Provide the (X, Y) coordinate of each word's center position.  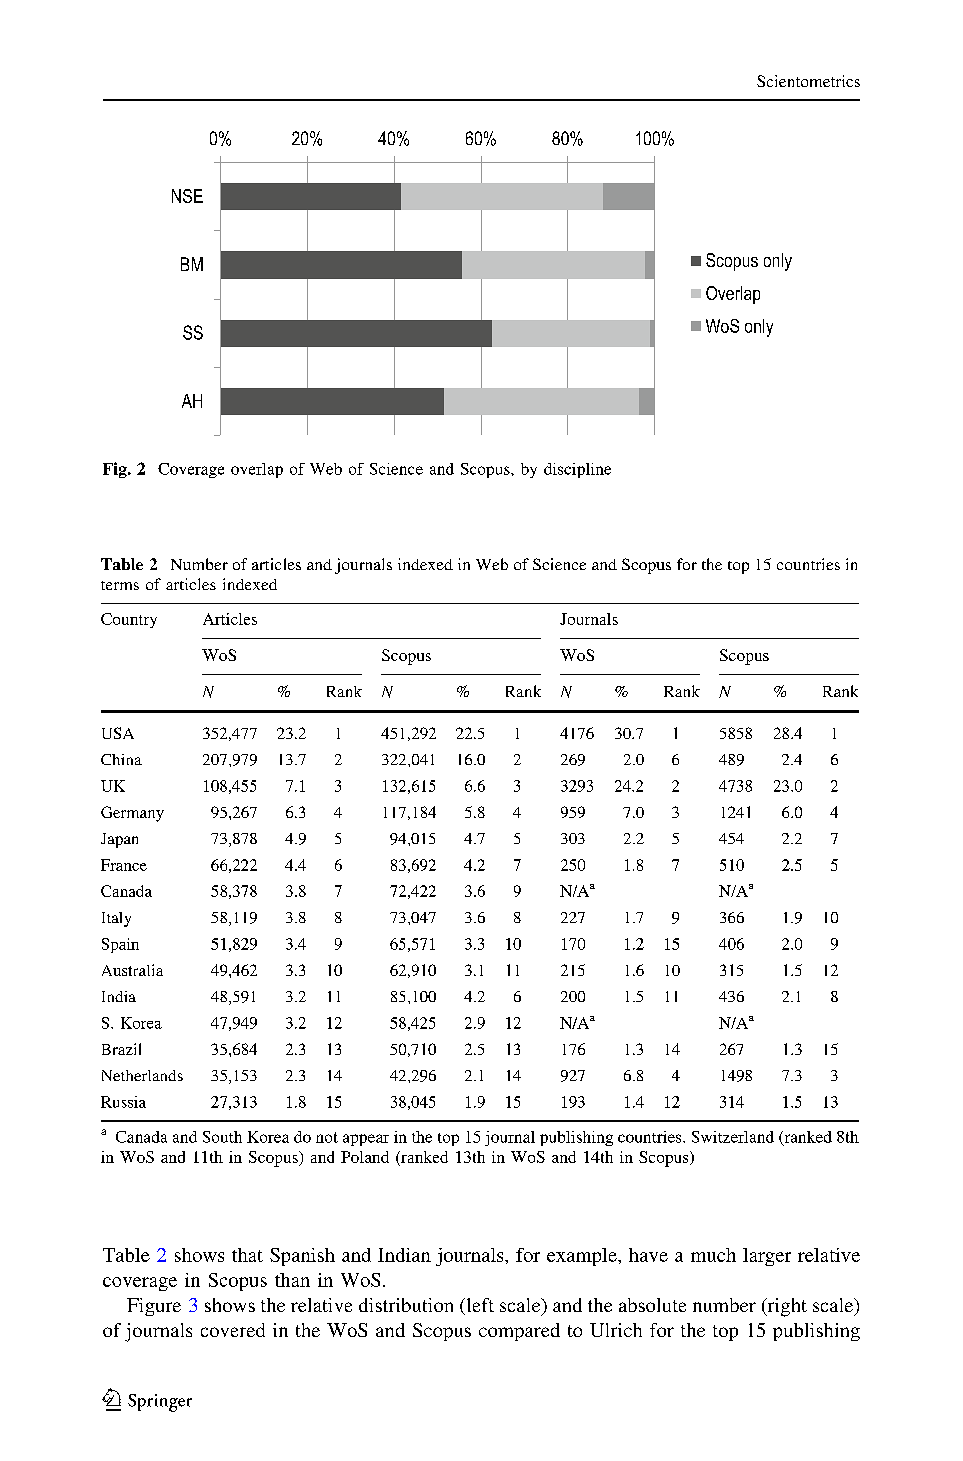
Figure (154, 1307)
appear (366, 1140)
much (713, 1255)
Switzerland (733, 1137)
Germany (132, 814)
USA (118, 733)
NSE (187, 196)
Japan (119, 840)
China (121, 759)
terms (120, 585)
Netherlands (142, 1075)
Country (129, 620)
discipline (577, 470)
